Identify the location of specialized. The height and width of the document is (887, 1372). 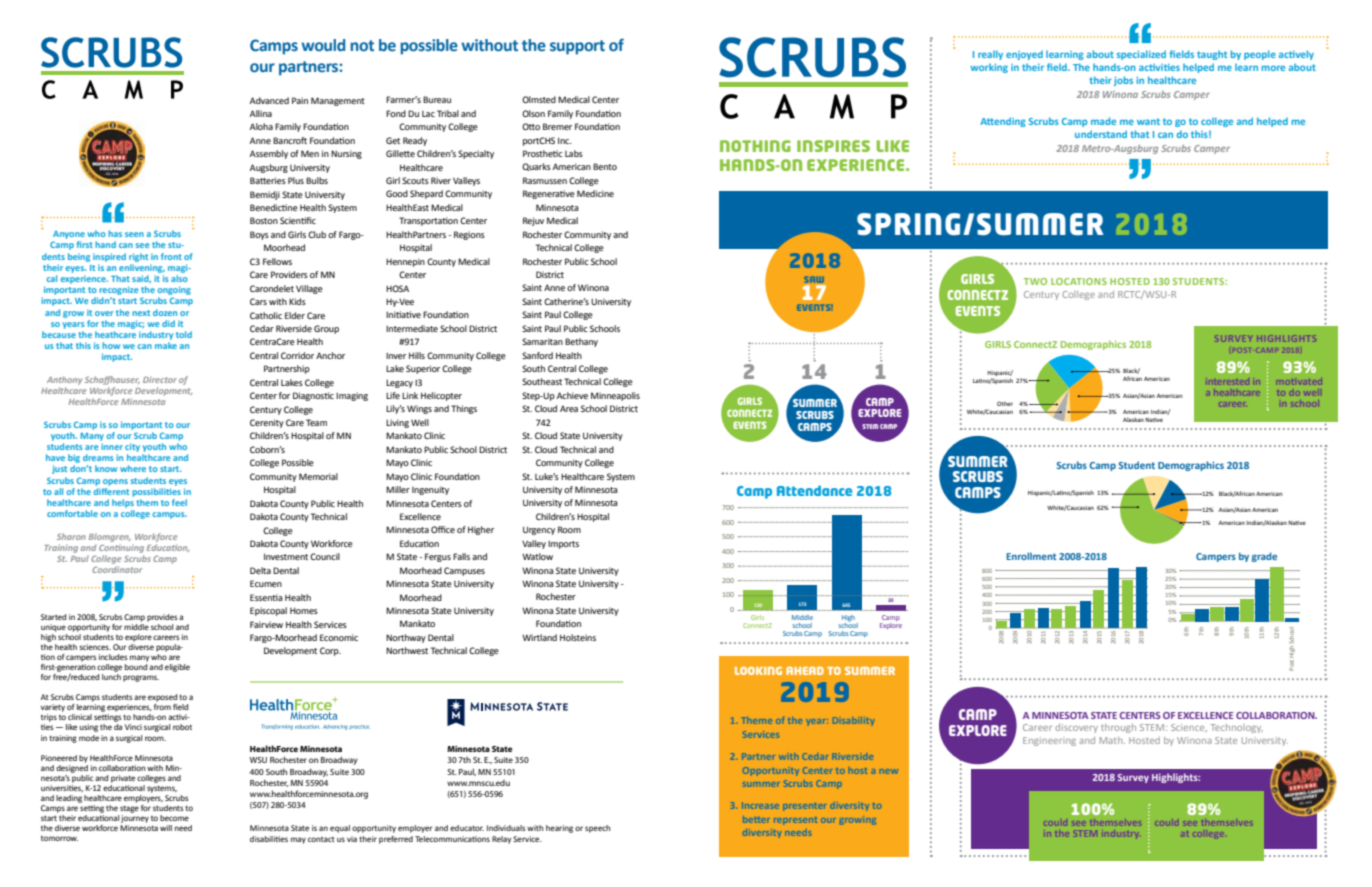
(1141, 55).
